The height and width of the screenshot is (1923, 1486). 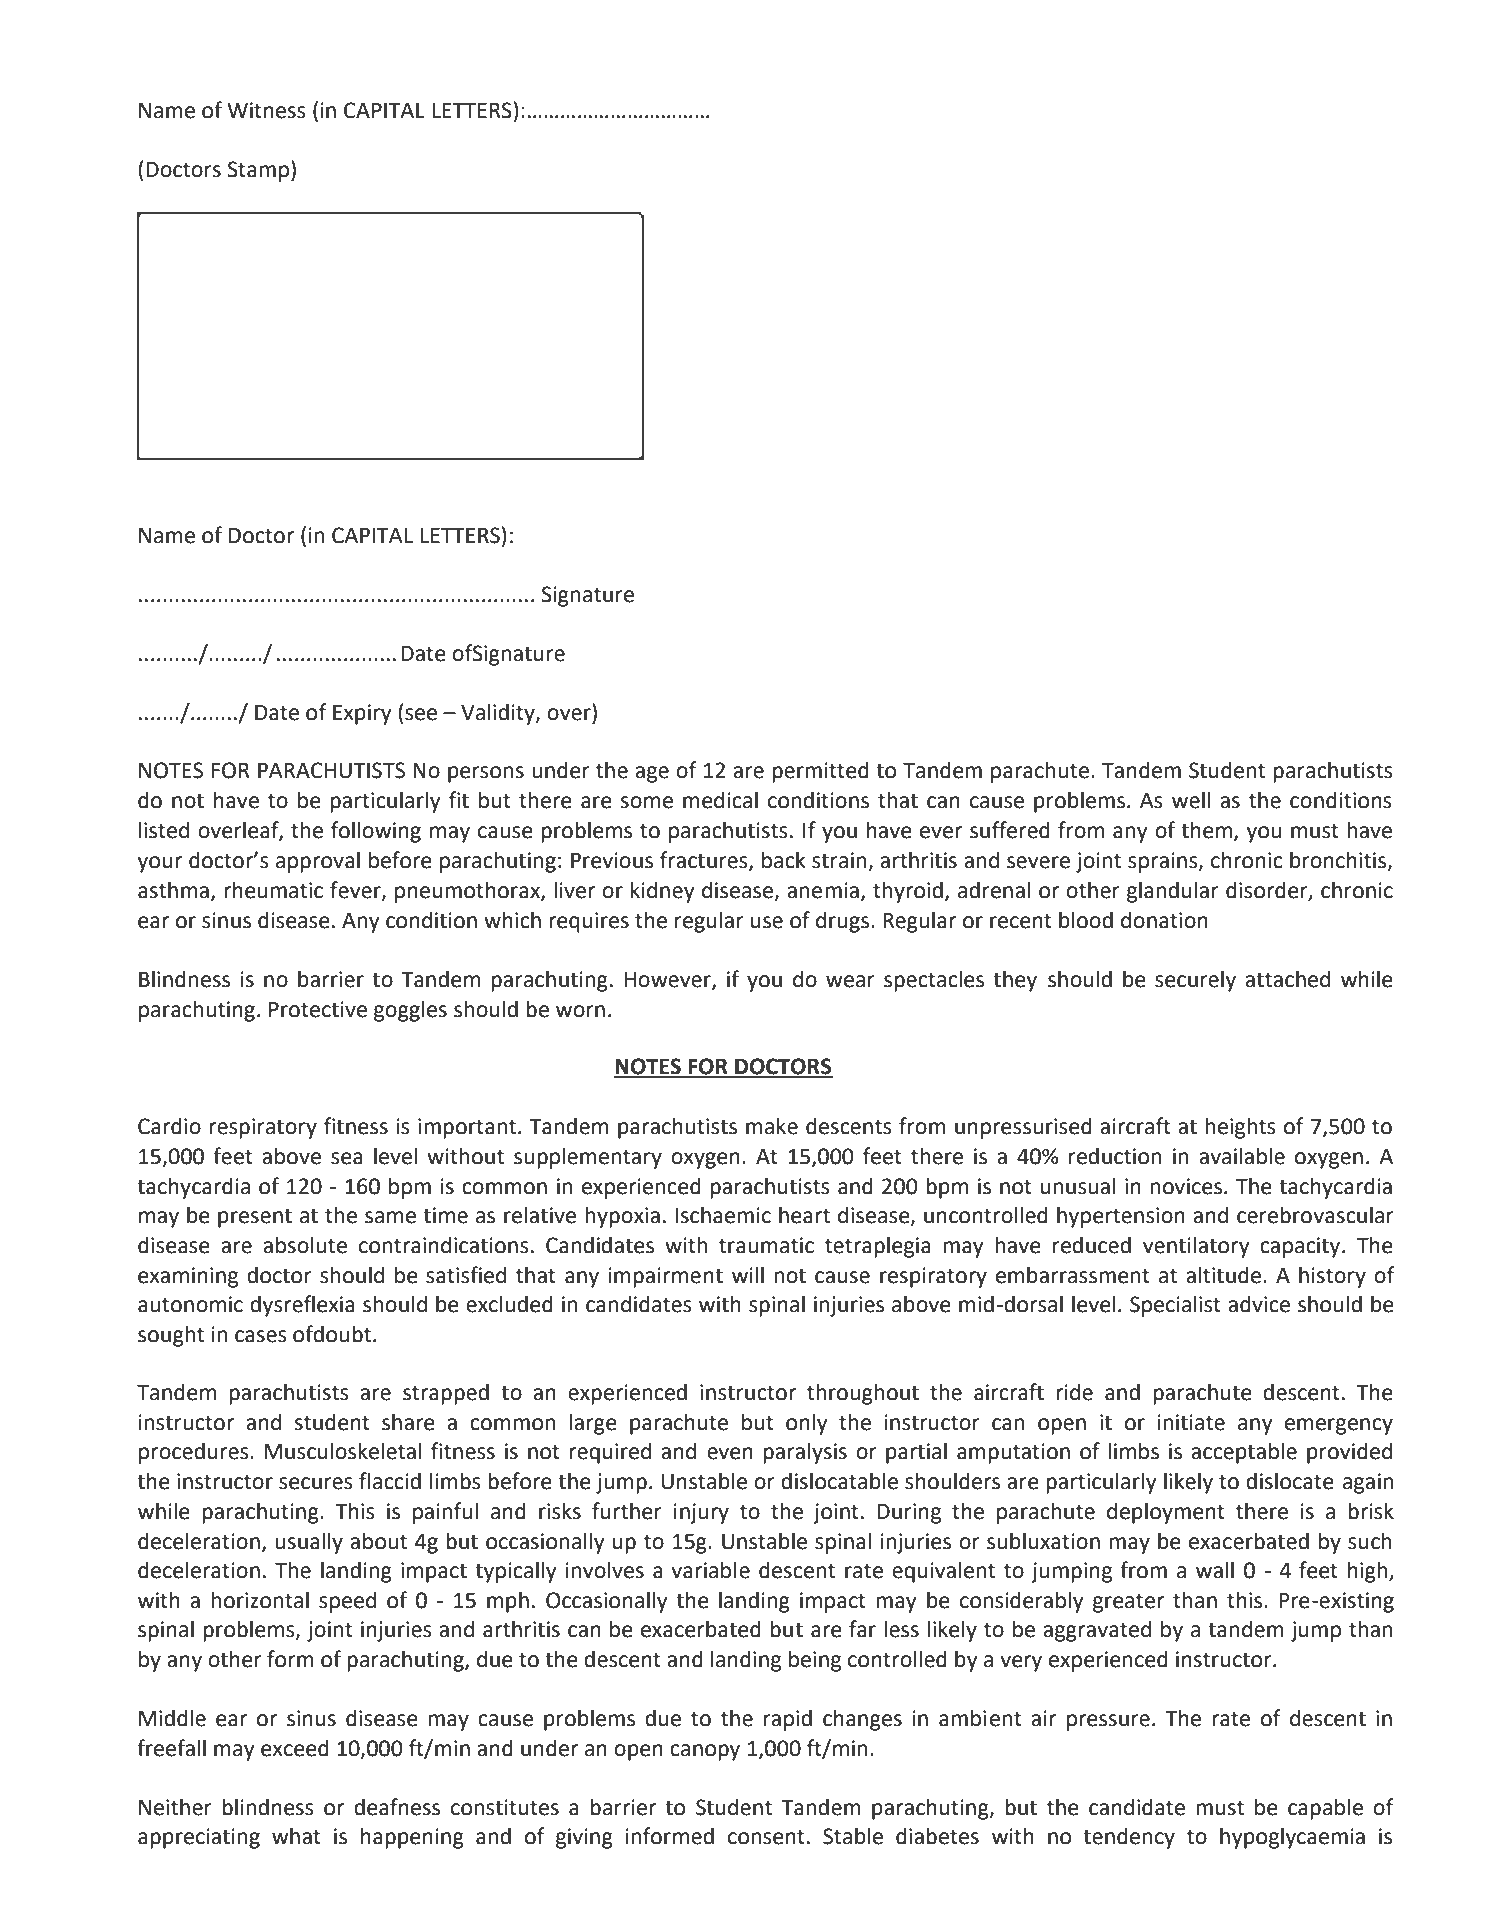 I want to click on consent, so click(x=766, y=1837).
